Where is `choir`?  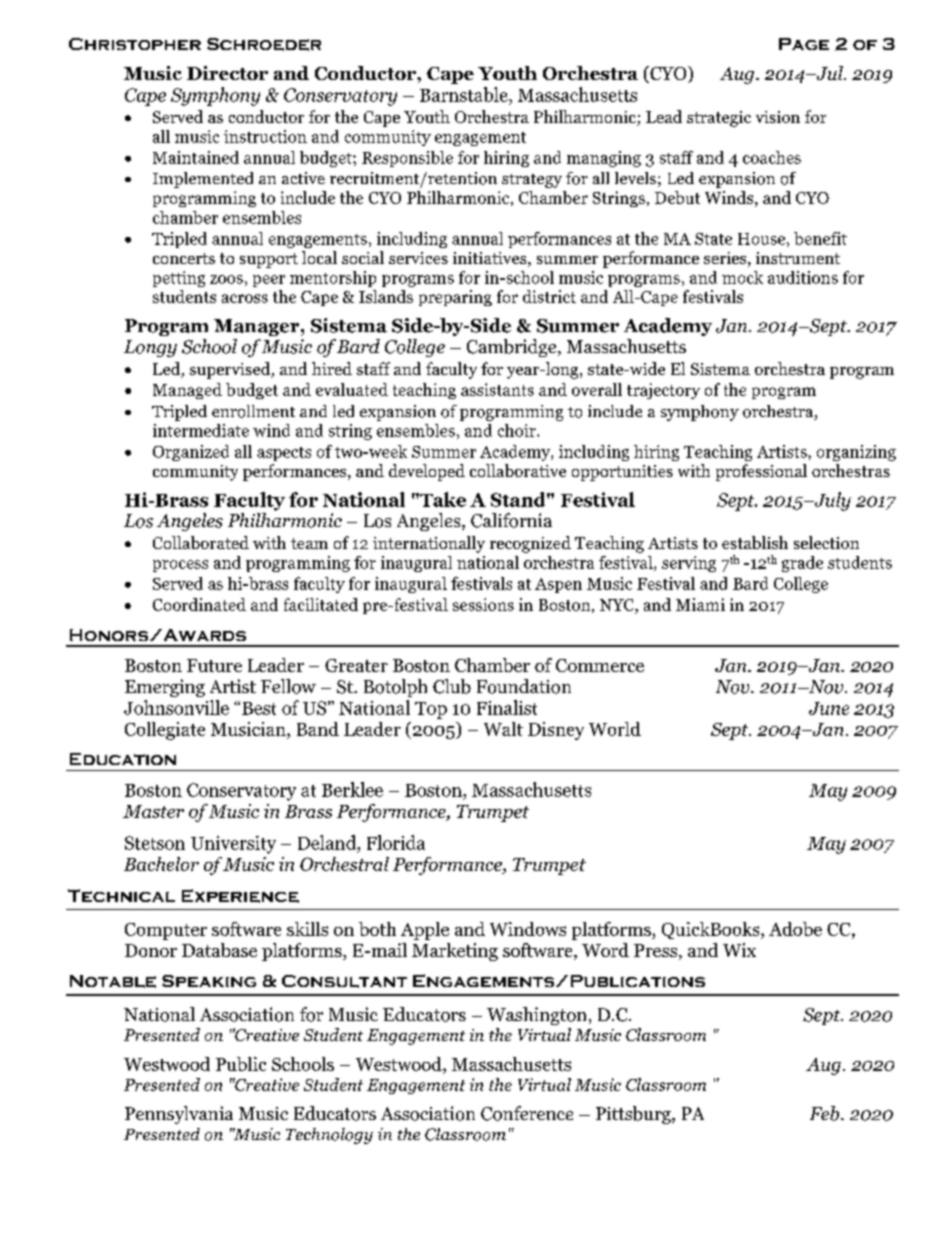
choir is located at coordinates (518, 430).
